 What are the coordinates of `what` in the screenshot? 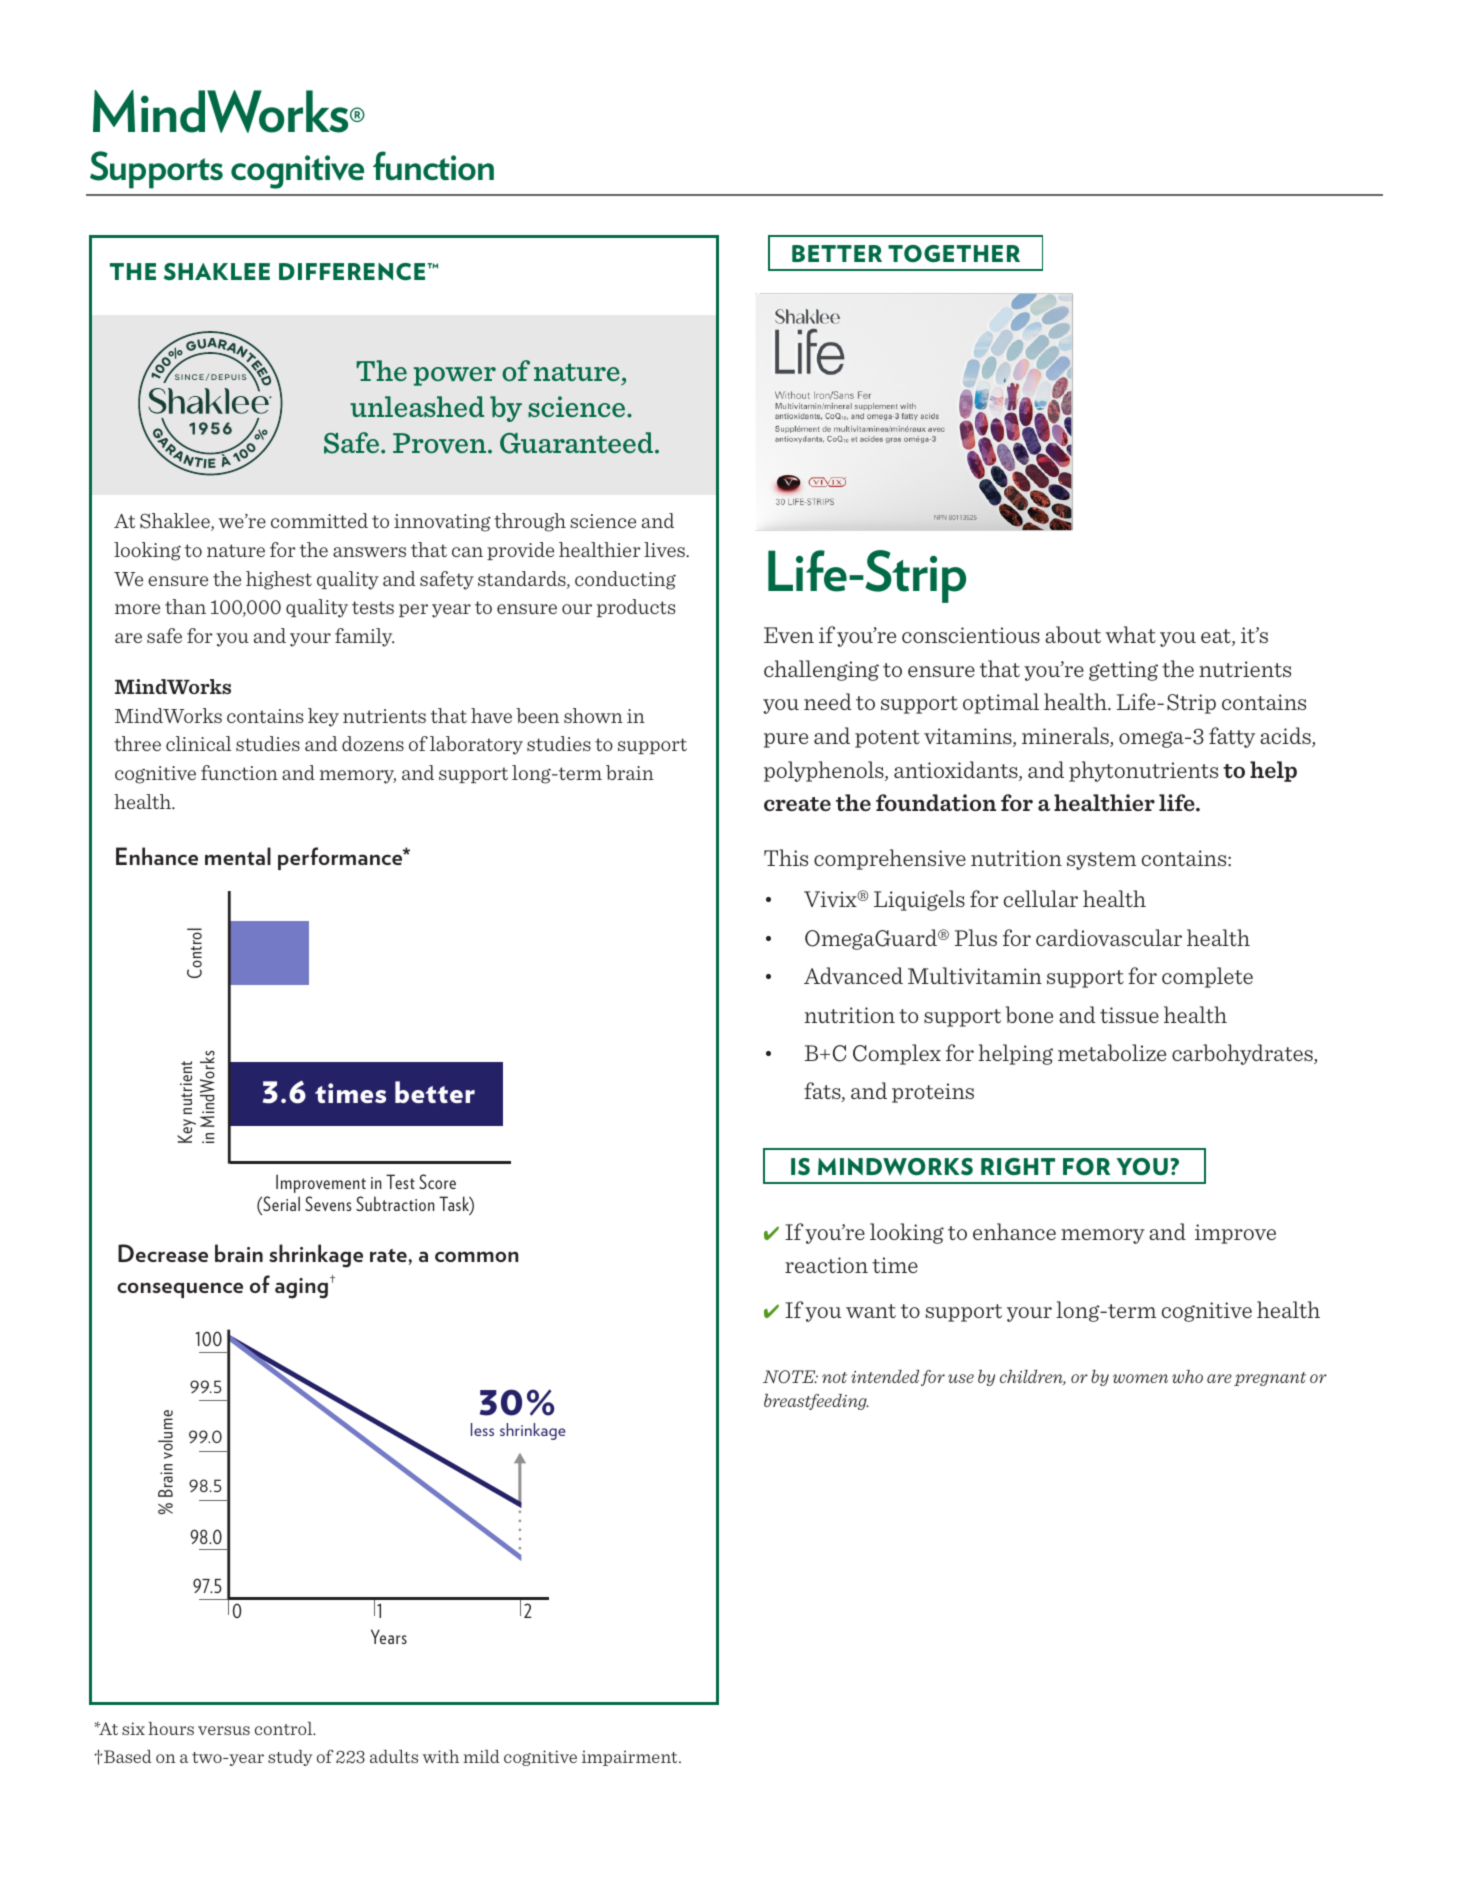 It's located at (1130, 634).
